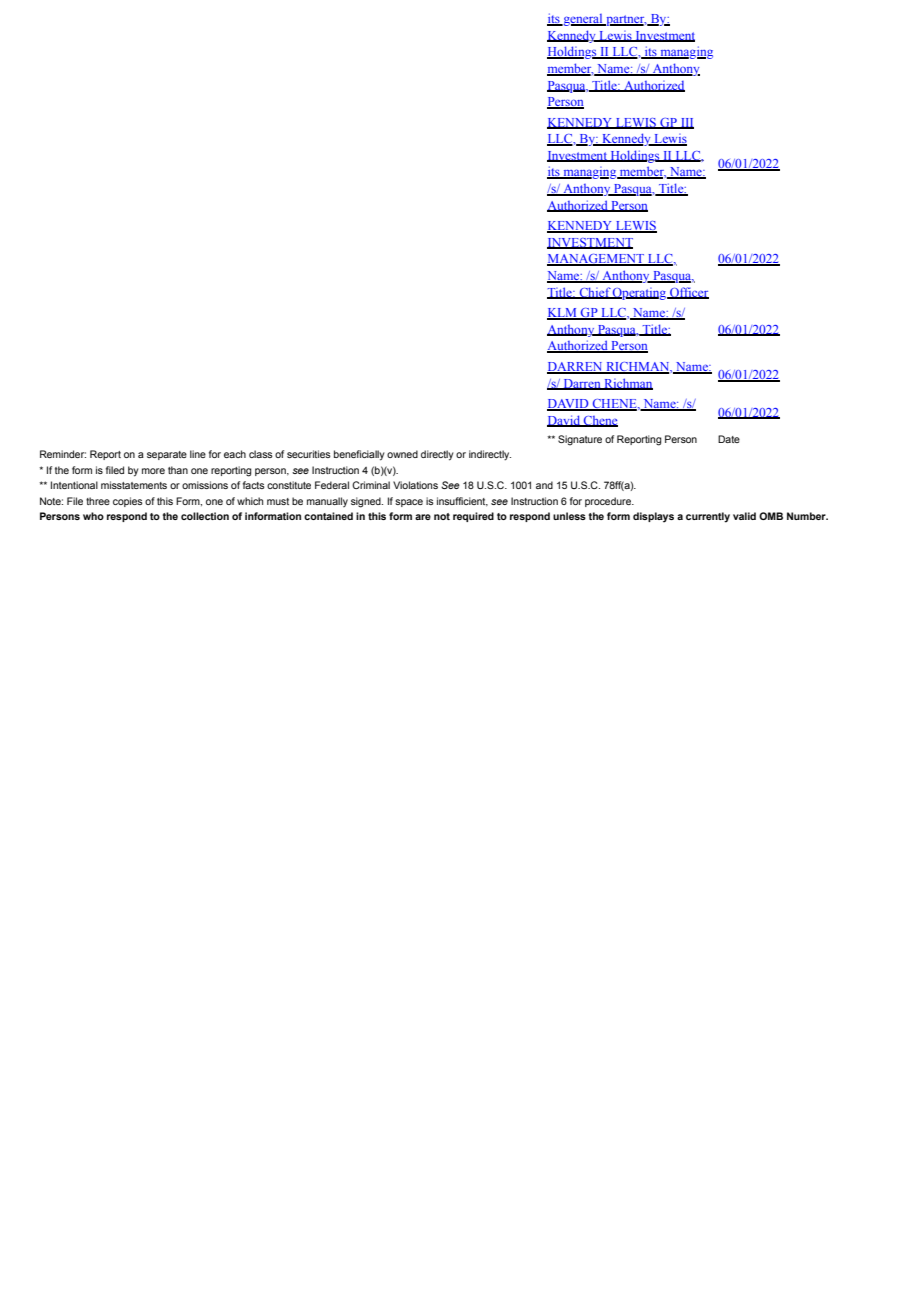 Image resolution: width=924 pixels, height=1308 pixels. I want to click on general, so click(583, 20).
